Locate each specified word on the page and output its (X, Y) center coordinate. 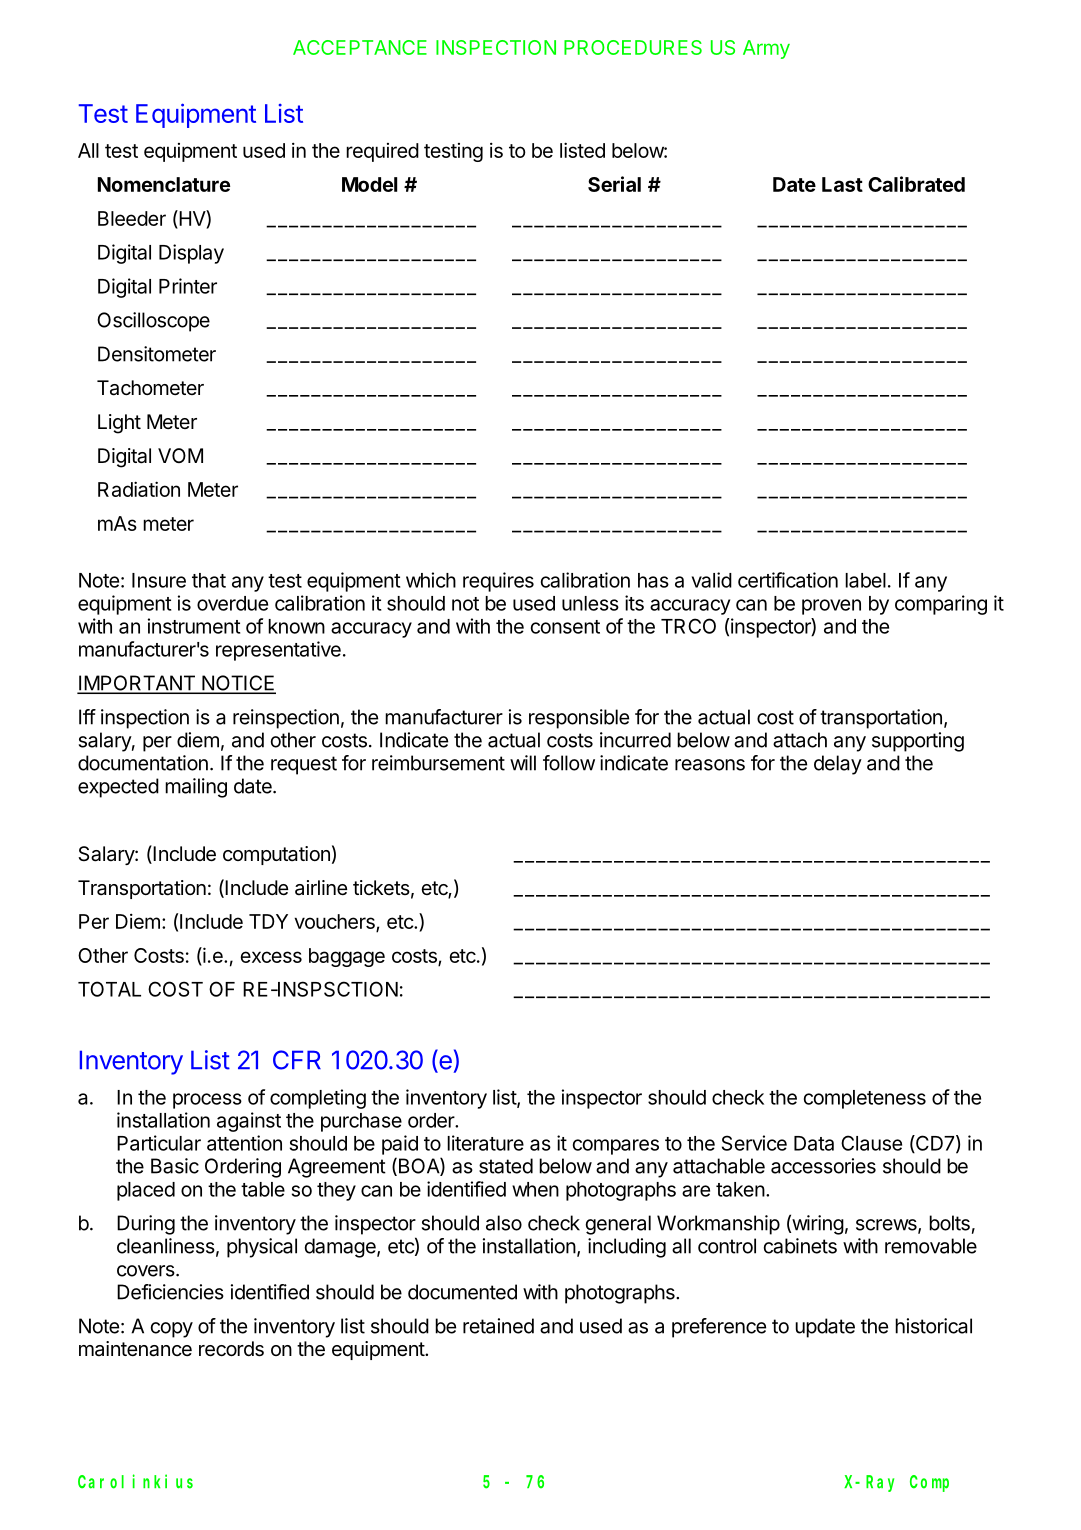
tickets (381, 887)
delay (838, 765)
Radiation (139, 489)
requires (498, 582)
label (865, 580)
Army (766, 49)
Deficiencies (170, 1292)
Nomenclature (164, 184)
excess (271, 957)
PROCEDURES (633, 47)
